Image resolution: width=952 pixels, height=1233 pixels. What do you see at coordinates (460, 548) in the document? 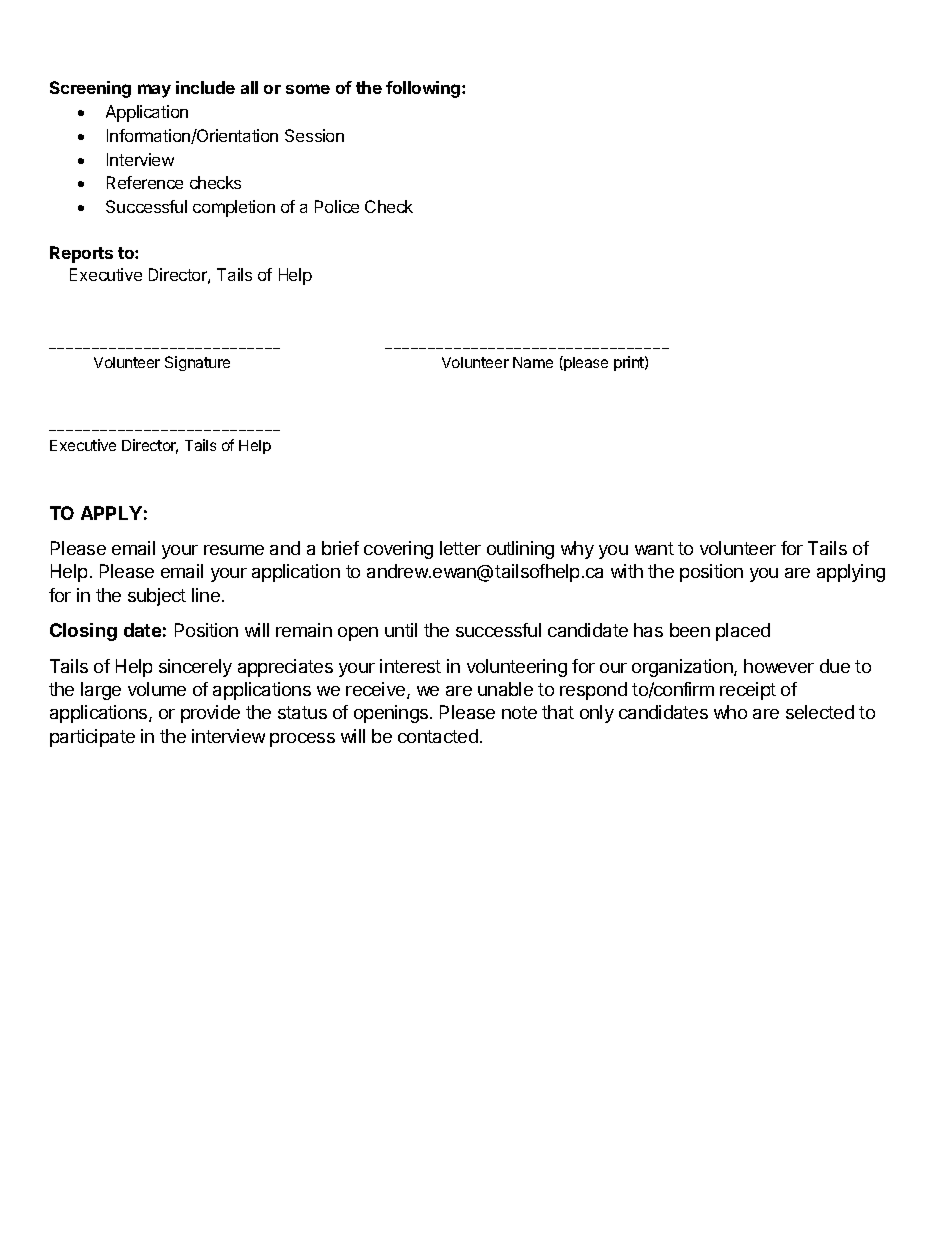
I see `letter` at bounding box center [460, 548].
